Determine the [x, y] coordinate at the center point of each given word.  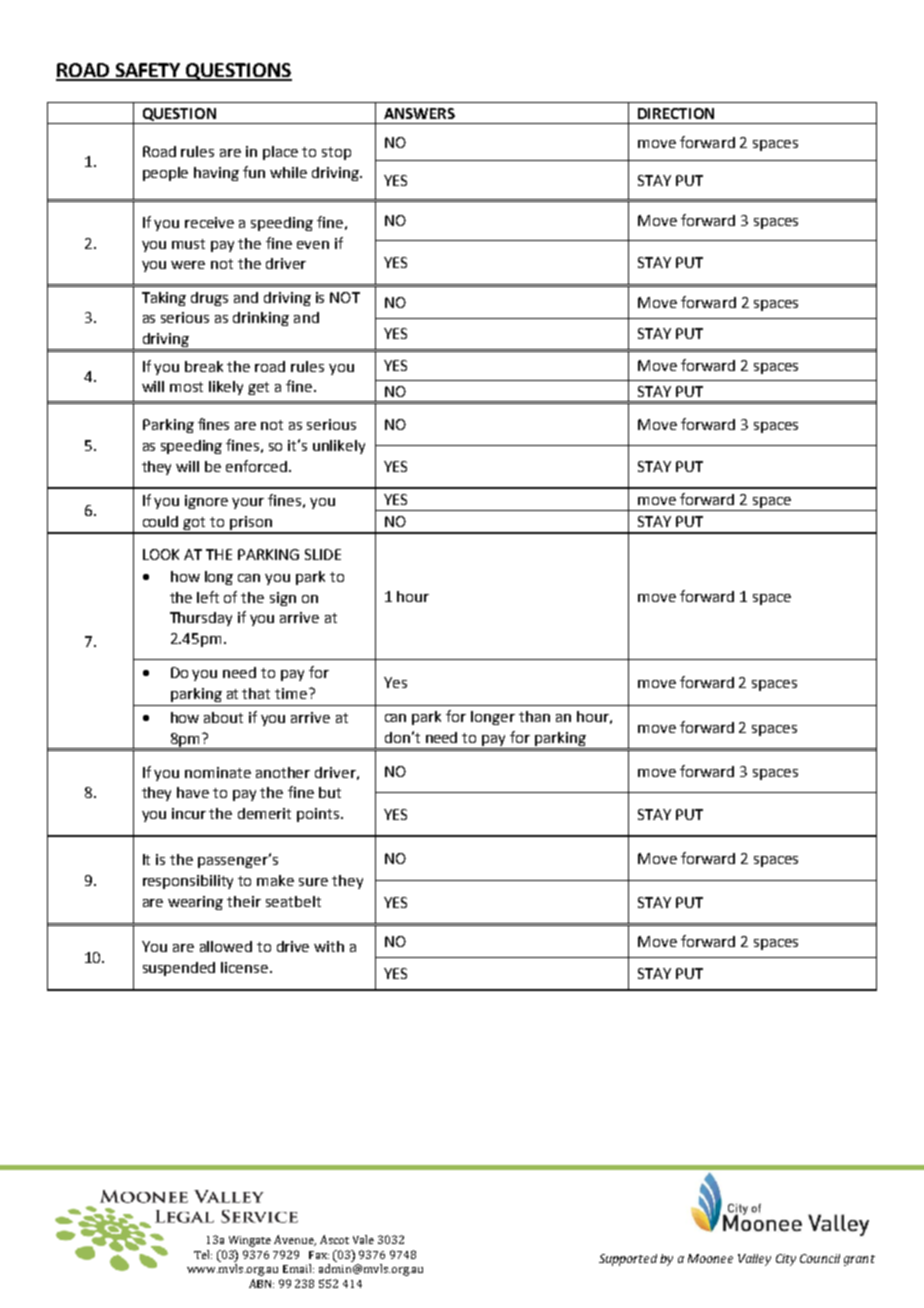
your [248, 503]
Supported [628, 1260]
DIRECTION [676, 113]
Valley [754, 1260]
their [244, 901]
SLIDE [323, 554]
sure [313, 882]
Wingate [250, 1241]
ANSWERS [419, 113]
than [534, 716]
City [786, 1260]
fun [254, 172]
